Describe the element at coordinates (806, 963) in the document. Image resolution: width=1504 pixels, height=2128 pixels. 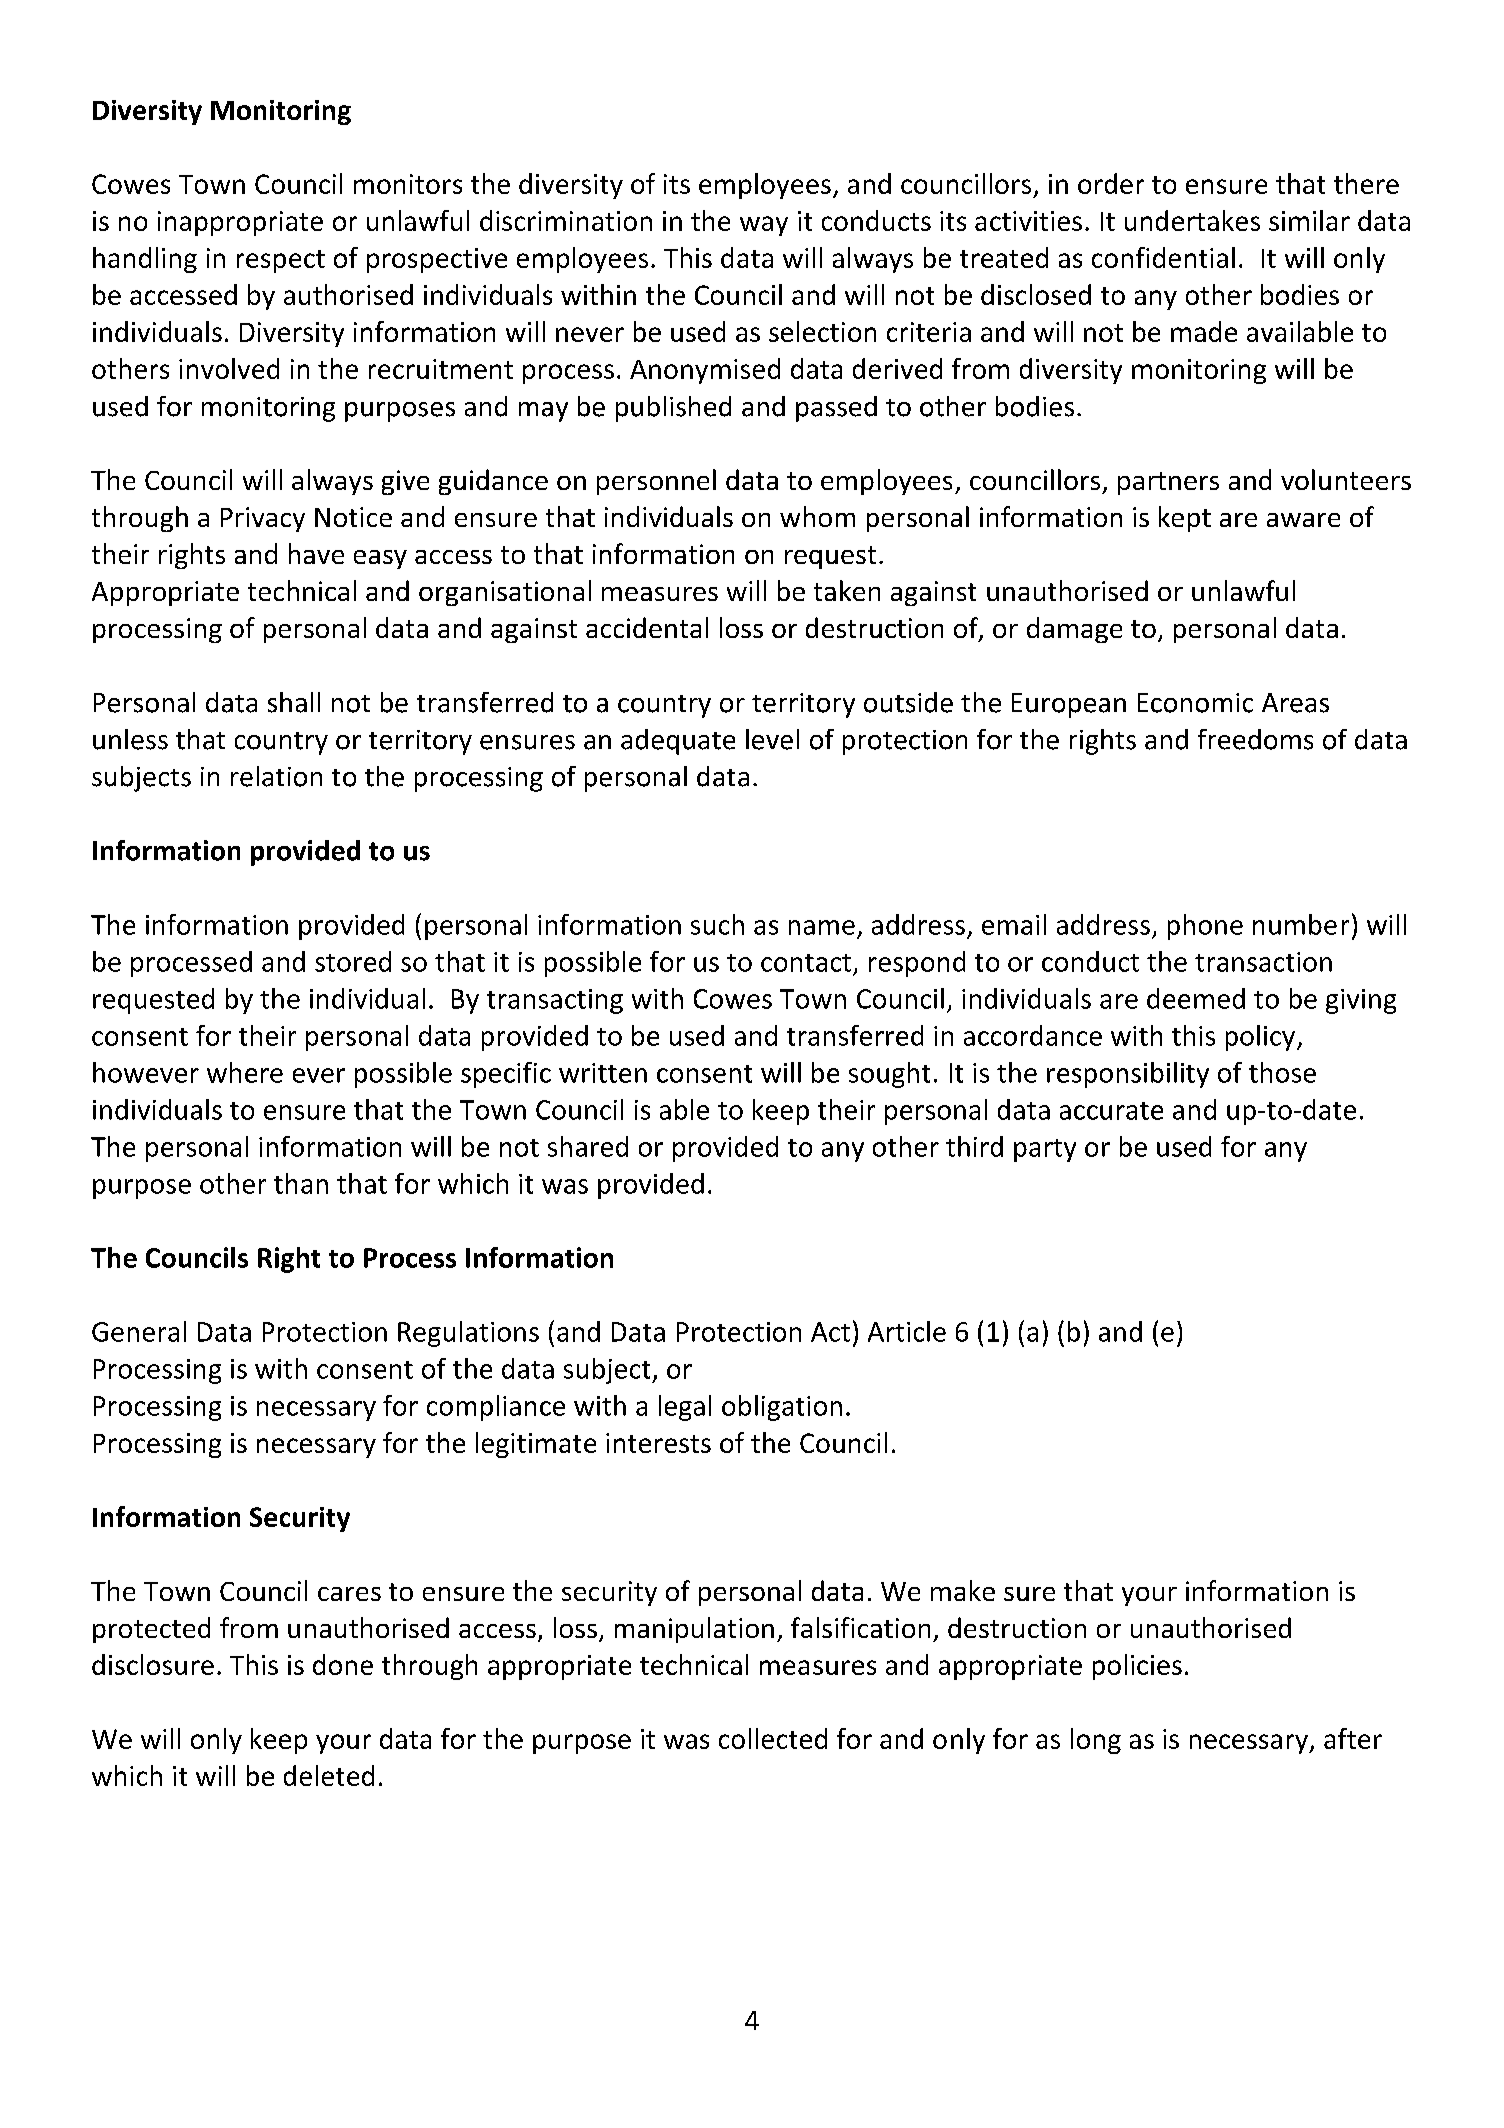
I see `contact` at that location.
